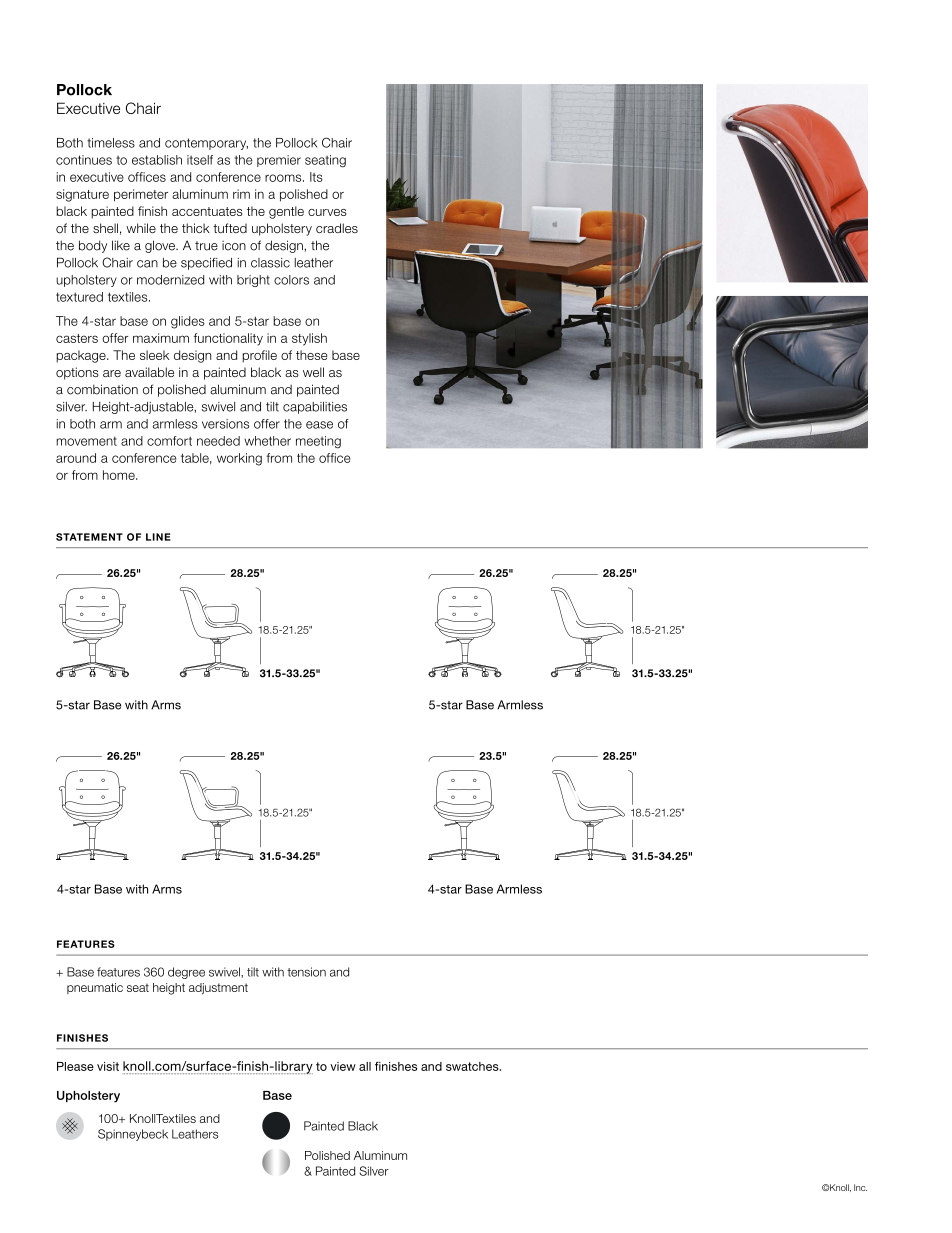 This page has width=952, height=1233. What do you see at coordinates (286, 212) in the page?
I see `gentle` at bounding box center [286, 212].
